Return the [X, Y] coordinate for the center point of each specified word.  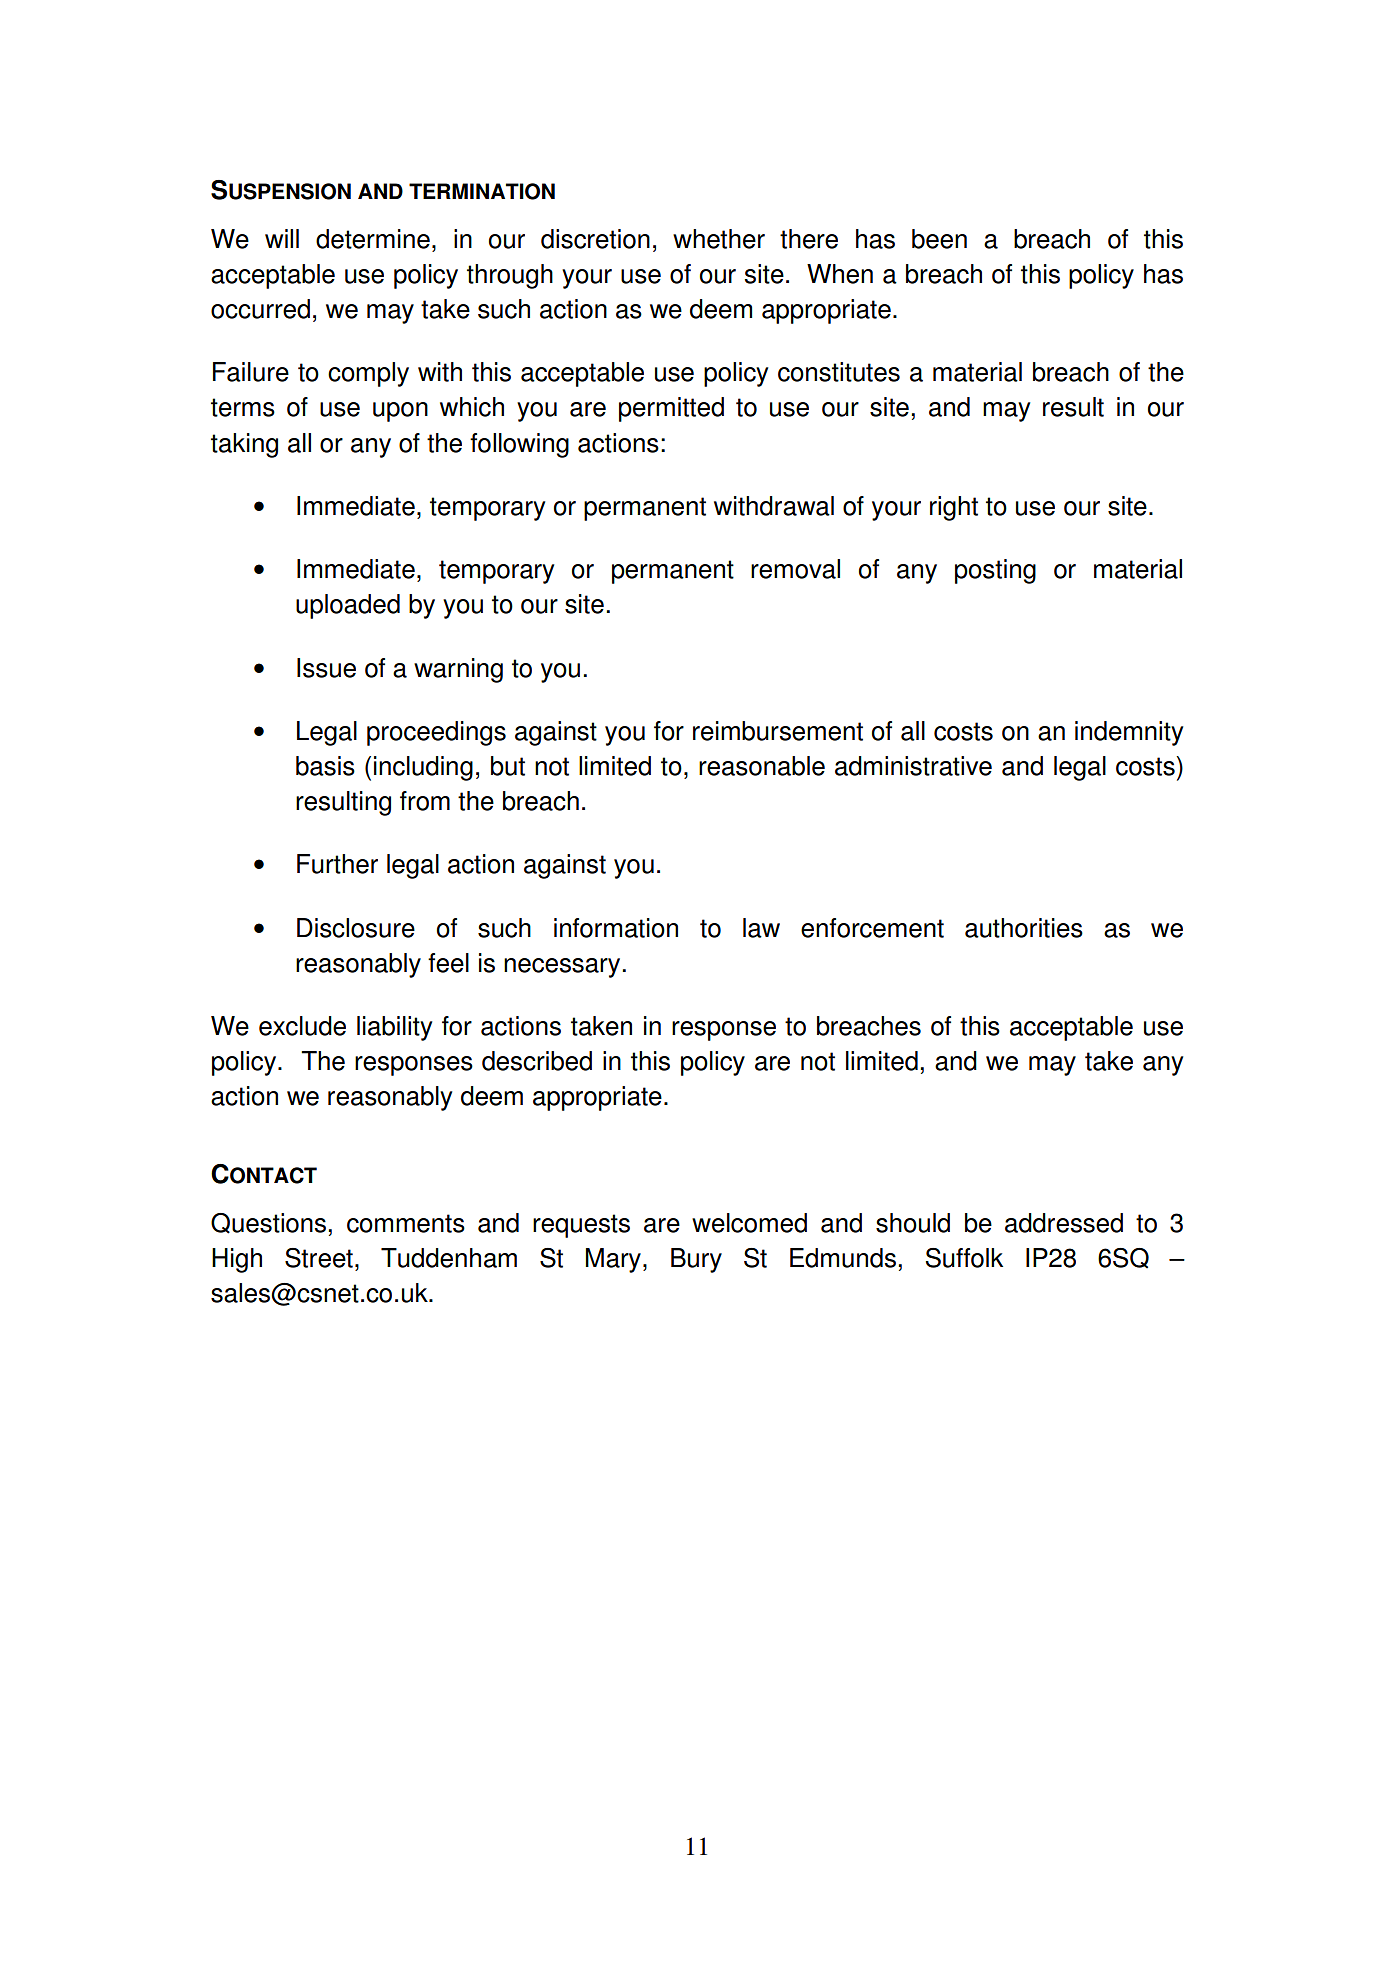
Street [319, 1258]
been [939, 239]
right [954, 508]
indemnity [1129, 733]
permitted [671, 409]
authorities [1024, 928]
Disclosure [356, 928]
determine [373, 239]
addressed [1064, 1223]
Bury [696, 1260]
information [616, 928]
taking [244, 445]
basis [325, 766]
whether [719, 239]
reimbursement [778, 731]
